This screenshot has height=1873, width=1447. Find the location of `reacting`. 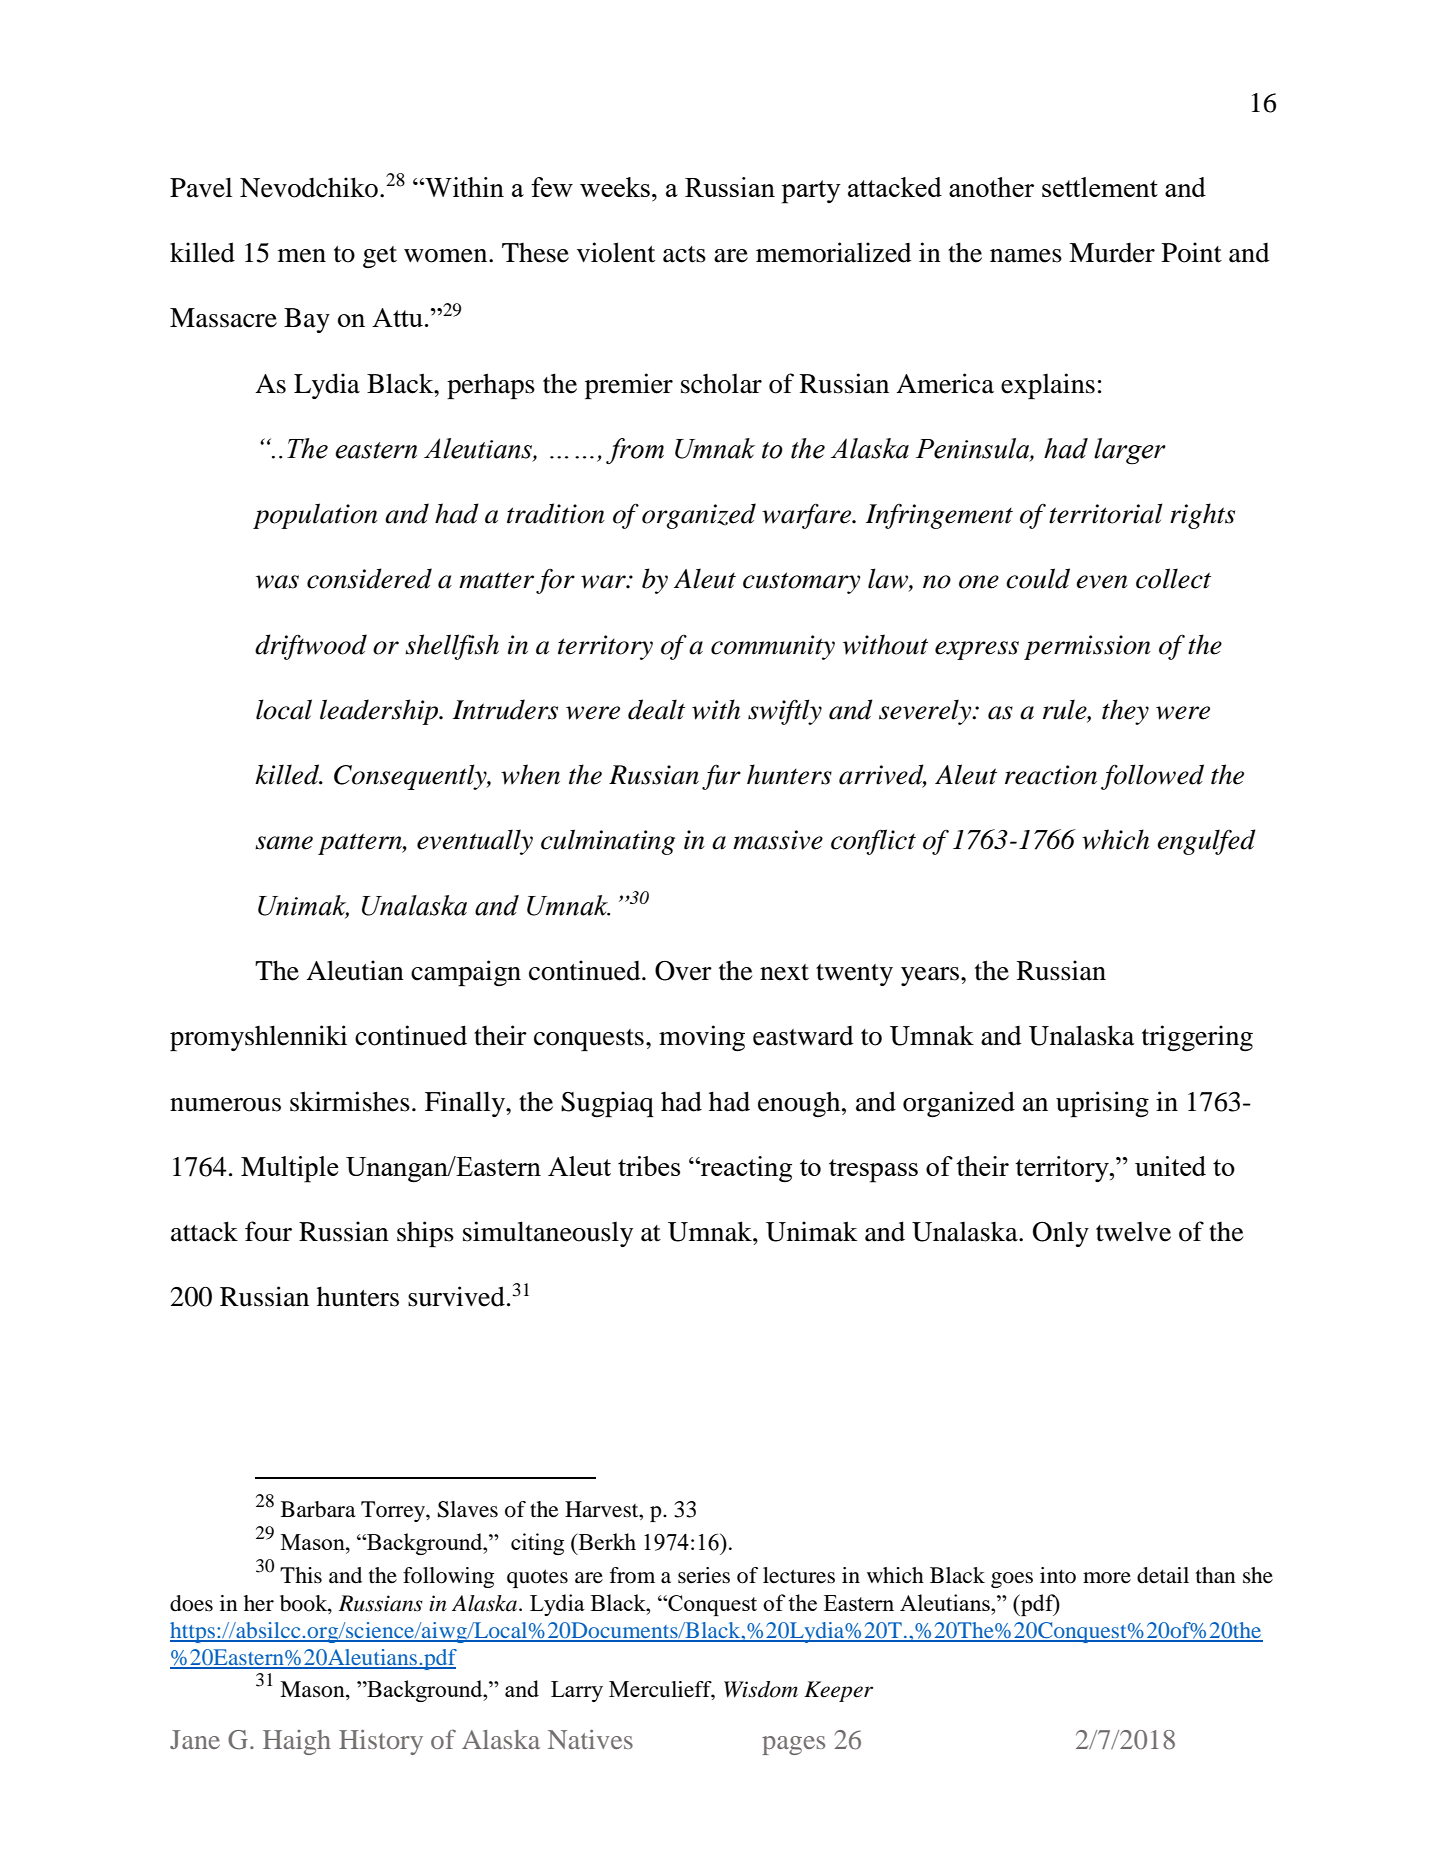

reacting is located at coordinates (745, 1169).
